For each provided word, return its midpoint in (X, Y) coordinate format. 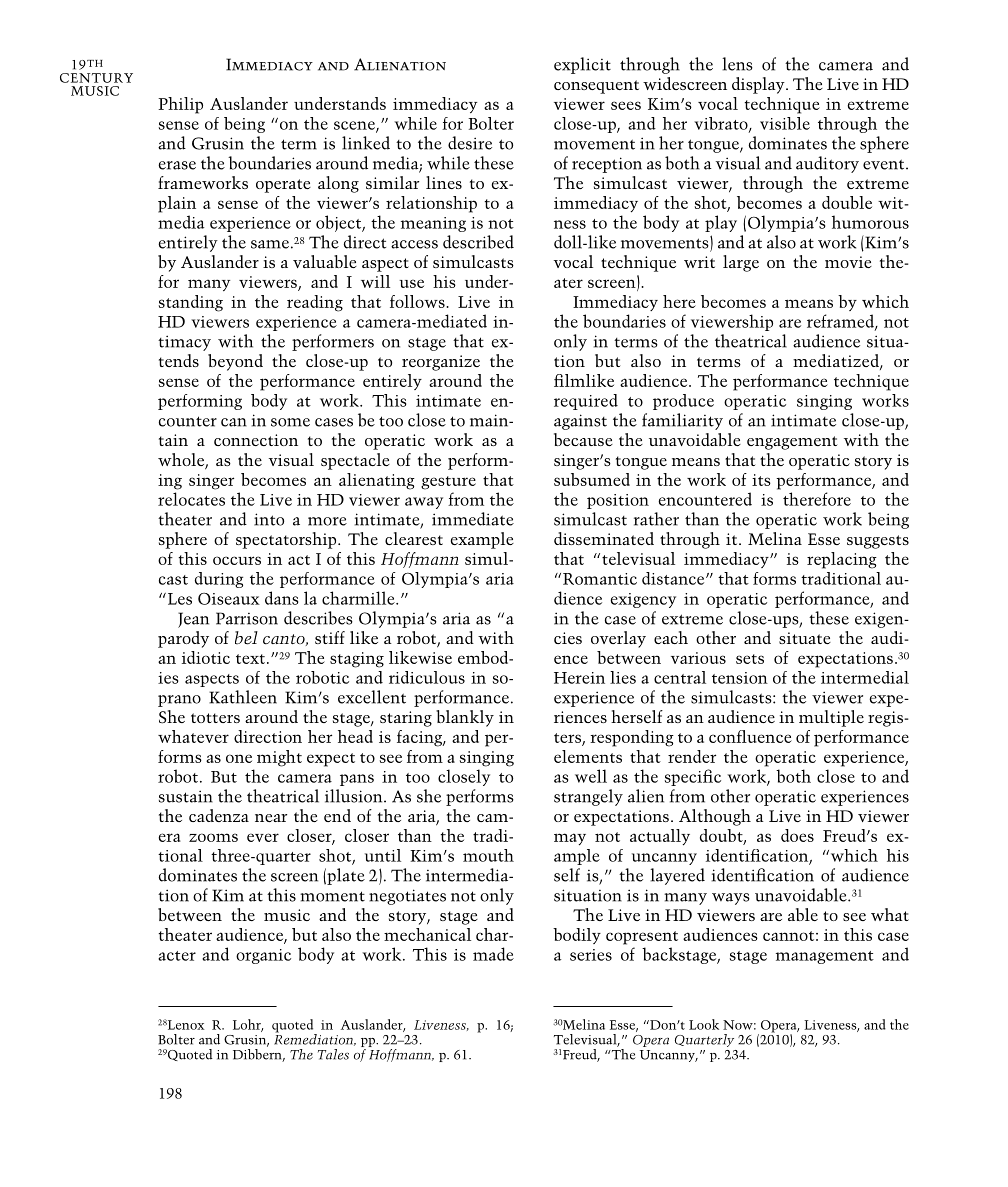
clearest (414, 538)
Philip (180, 105)
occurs (237, 560)
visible (785, 123)
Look (704, 1024)
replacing (842, 560)
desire (470, 143)
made (493, 954)
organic (263, 956)
